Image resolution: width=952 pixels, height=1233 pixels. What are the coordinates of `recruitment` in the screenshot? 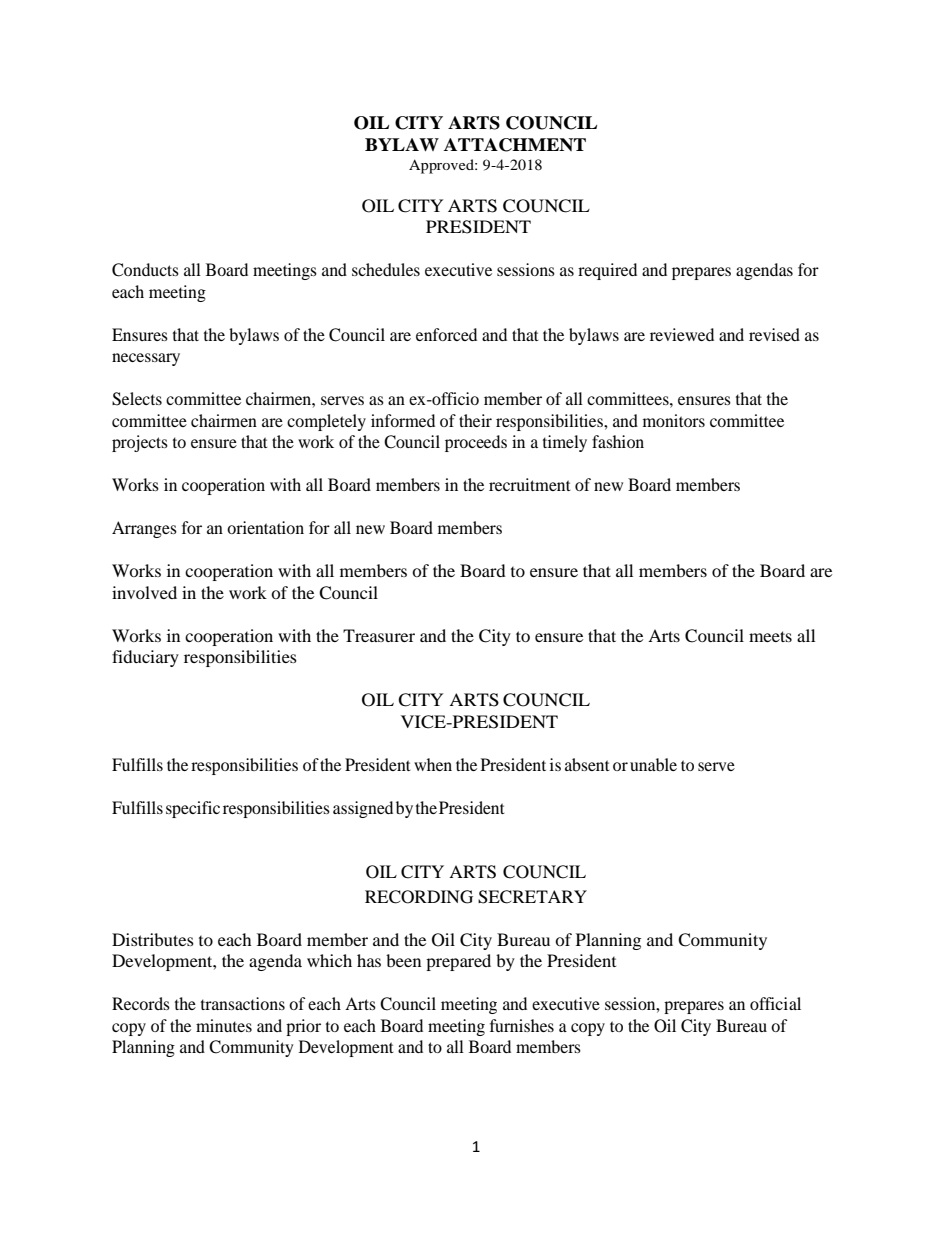 It's located at (530, 484).
